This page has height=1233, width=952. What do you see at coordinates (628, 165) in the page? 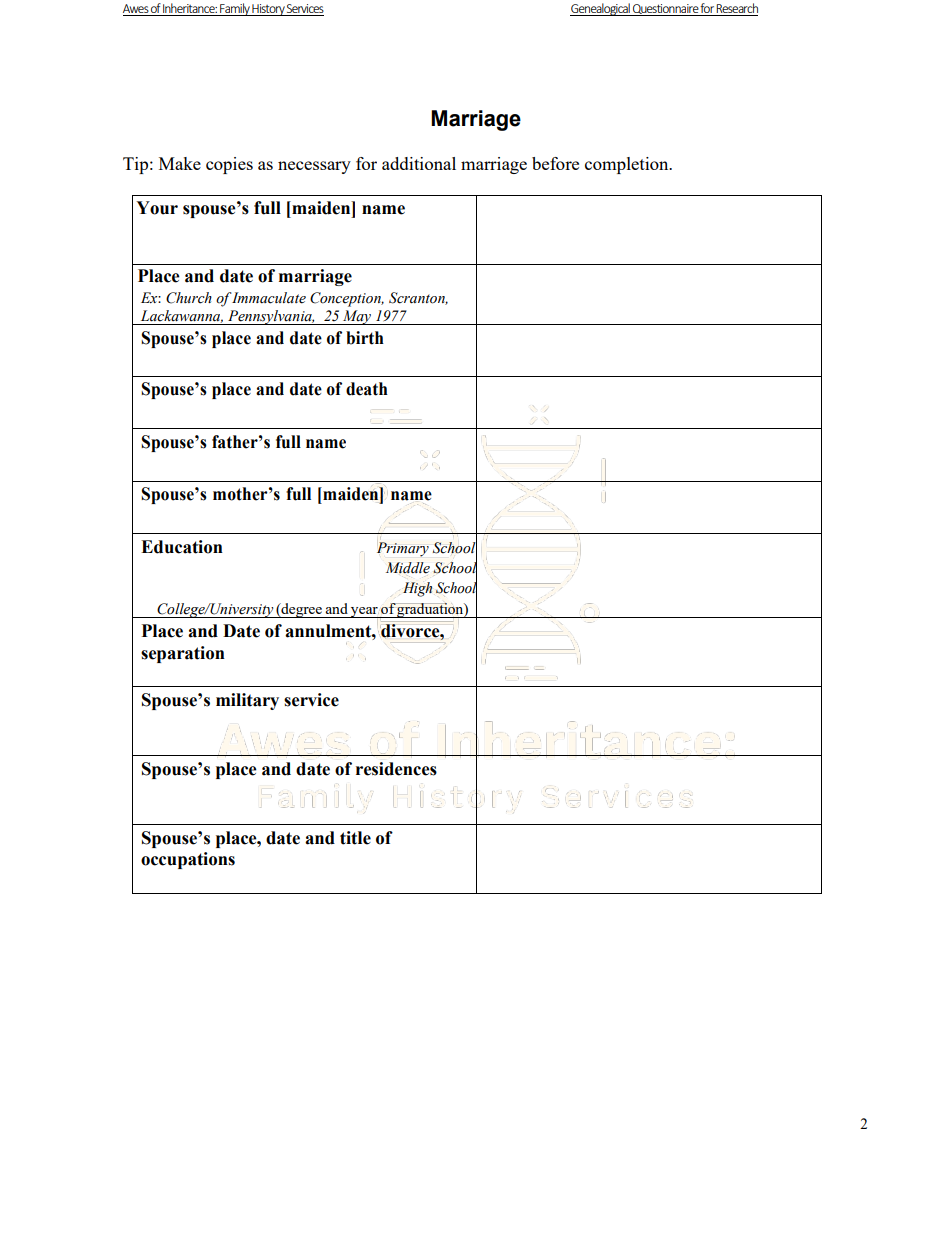
I see `completion` at bounding box center [628, 165].
